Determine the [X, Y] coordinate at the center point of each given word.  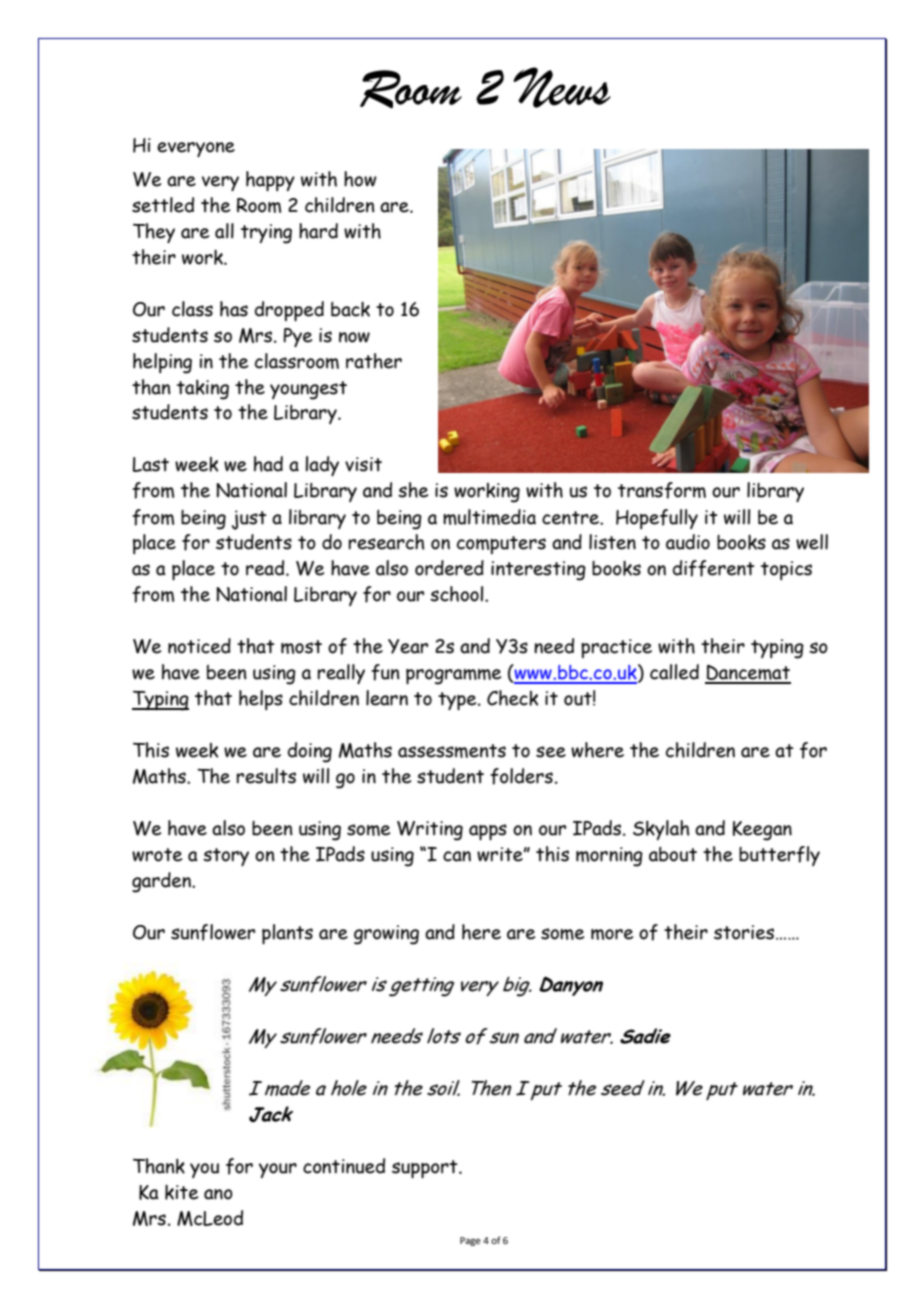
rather [374, 361]
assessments [452, 751]
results [266, 776]
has [234, 309]
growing [386, 935]
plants [287, 934]
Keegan [762, 831]
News [562, 87]
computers [501, 545]
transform [662, 490]
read [266, 568]
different [714, 568]
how [360, 179]
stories [744, 932]
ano [218, 1194]
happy [270, 181]
